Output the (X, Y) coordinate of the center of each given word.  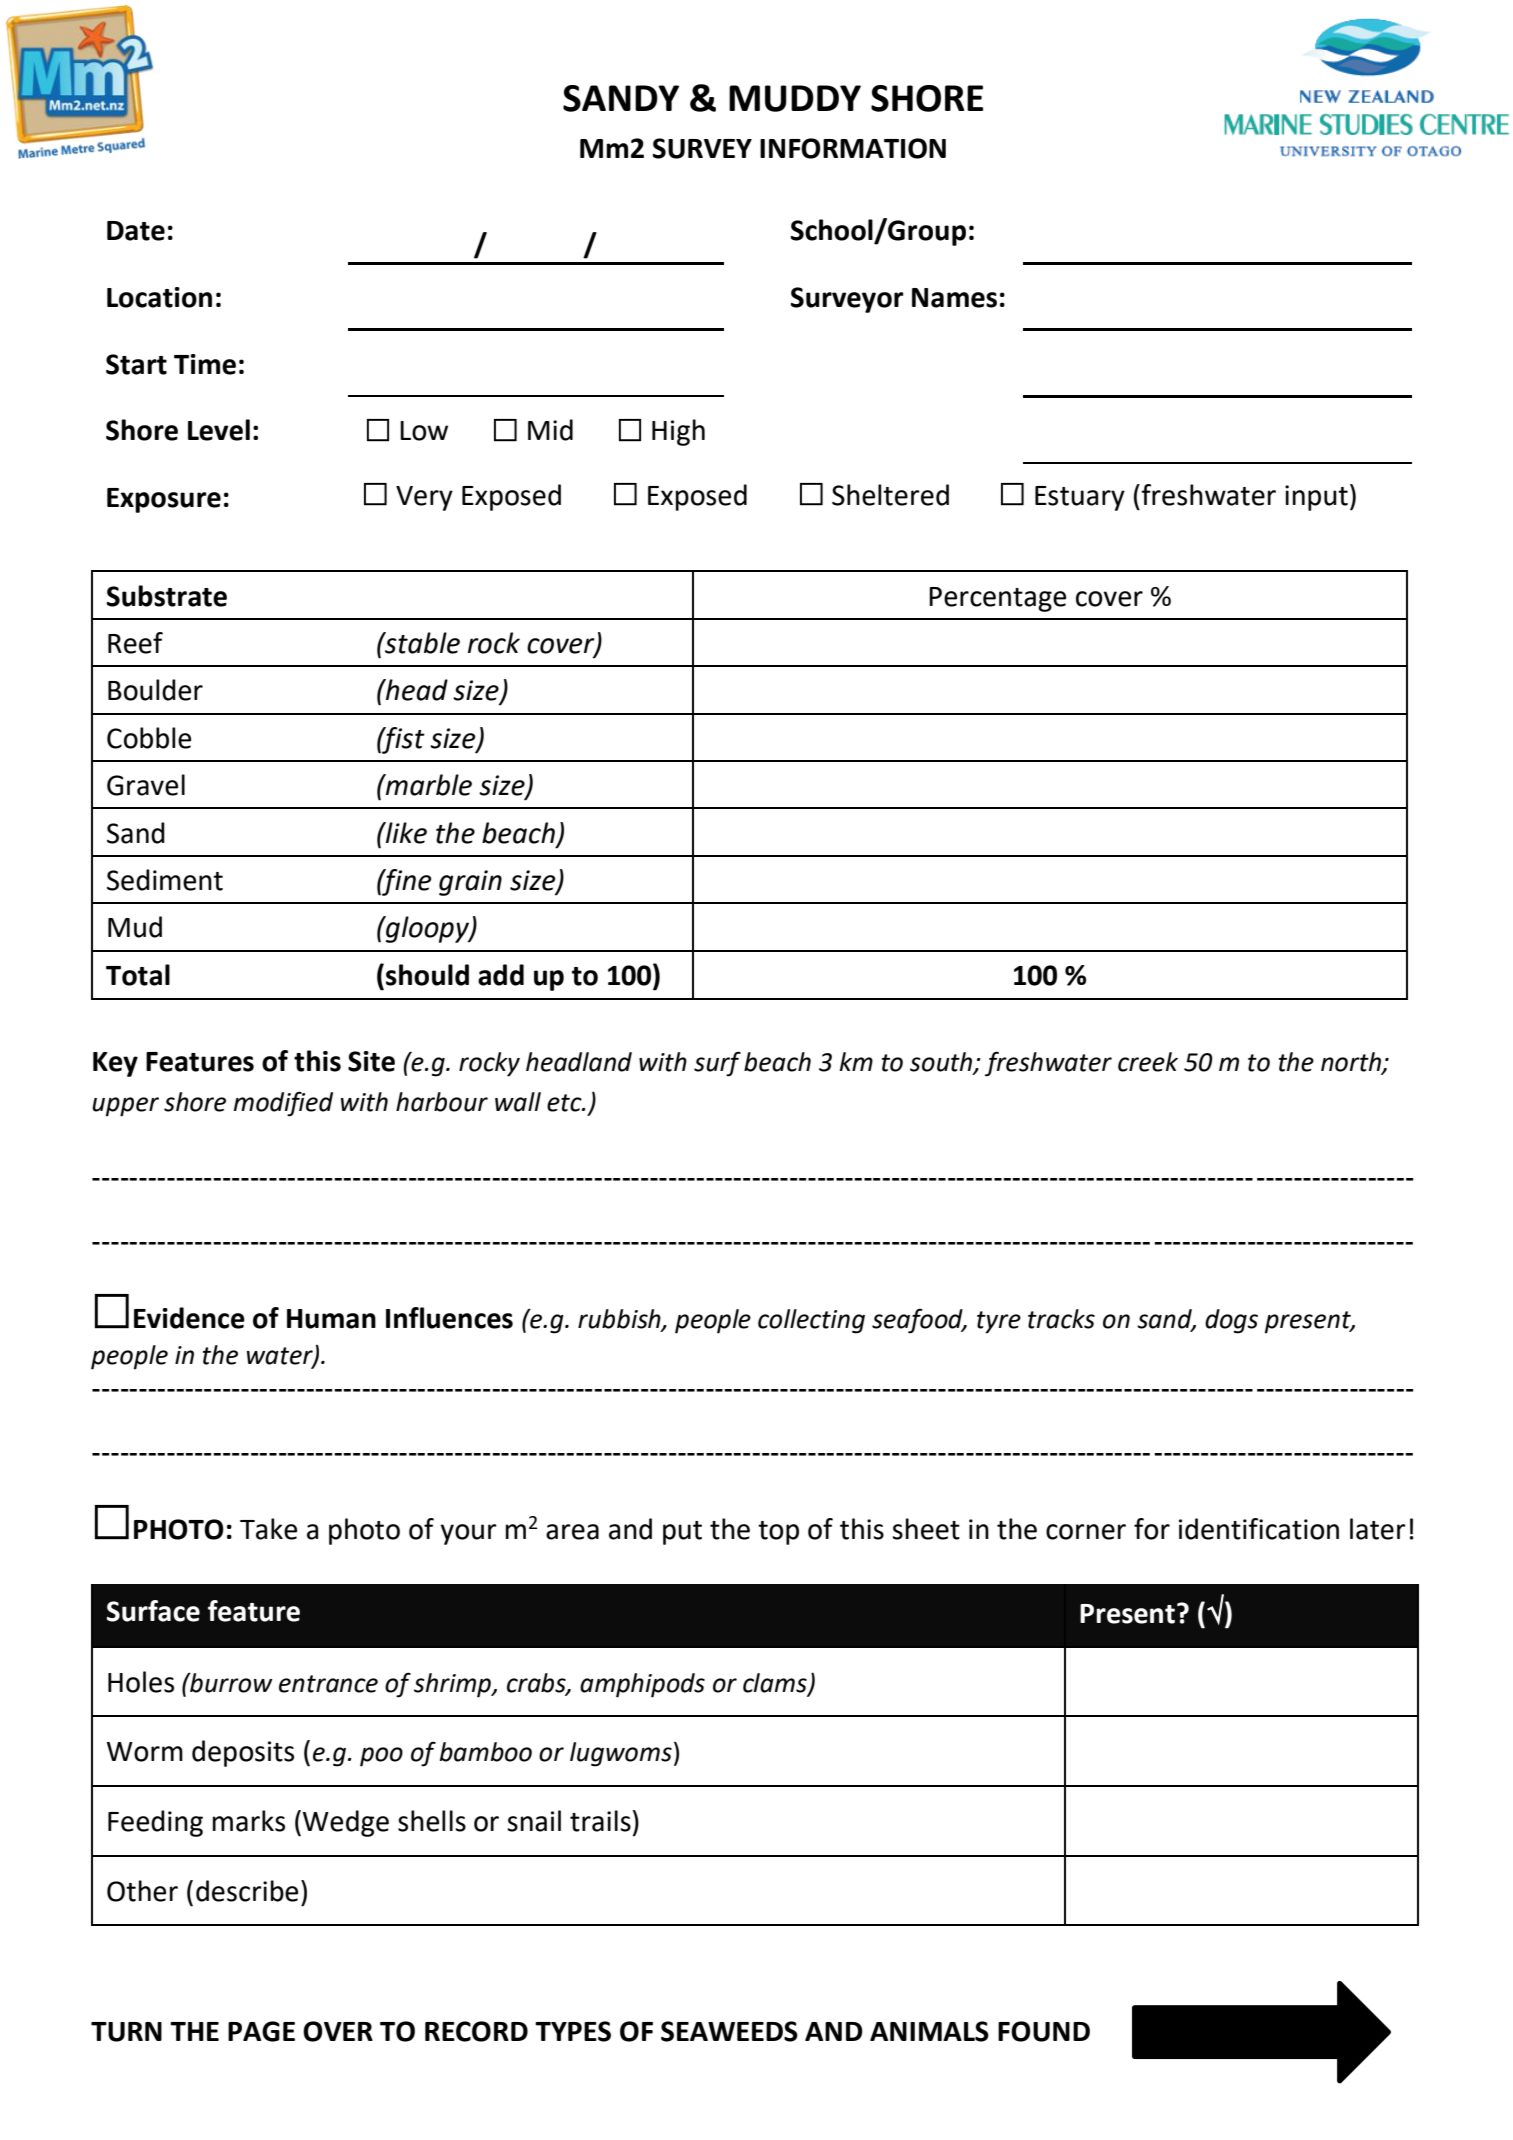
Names (954, 298)
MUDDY (795, 98)
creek (1148, 1062)
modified (283, 1104)
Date (136, 231)
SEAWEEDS (729, 2031)
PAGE (261, 2031)
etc (565, 1103)
